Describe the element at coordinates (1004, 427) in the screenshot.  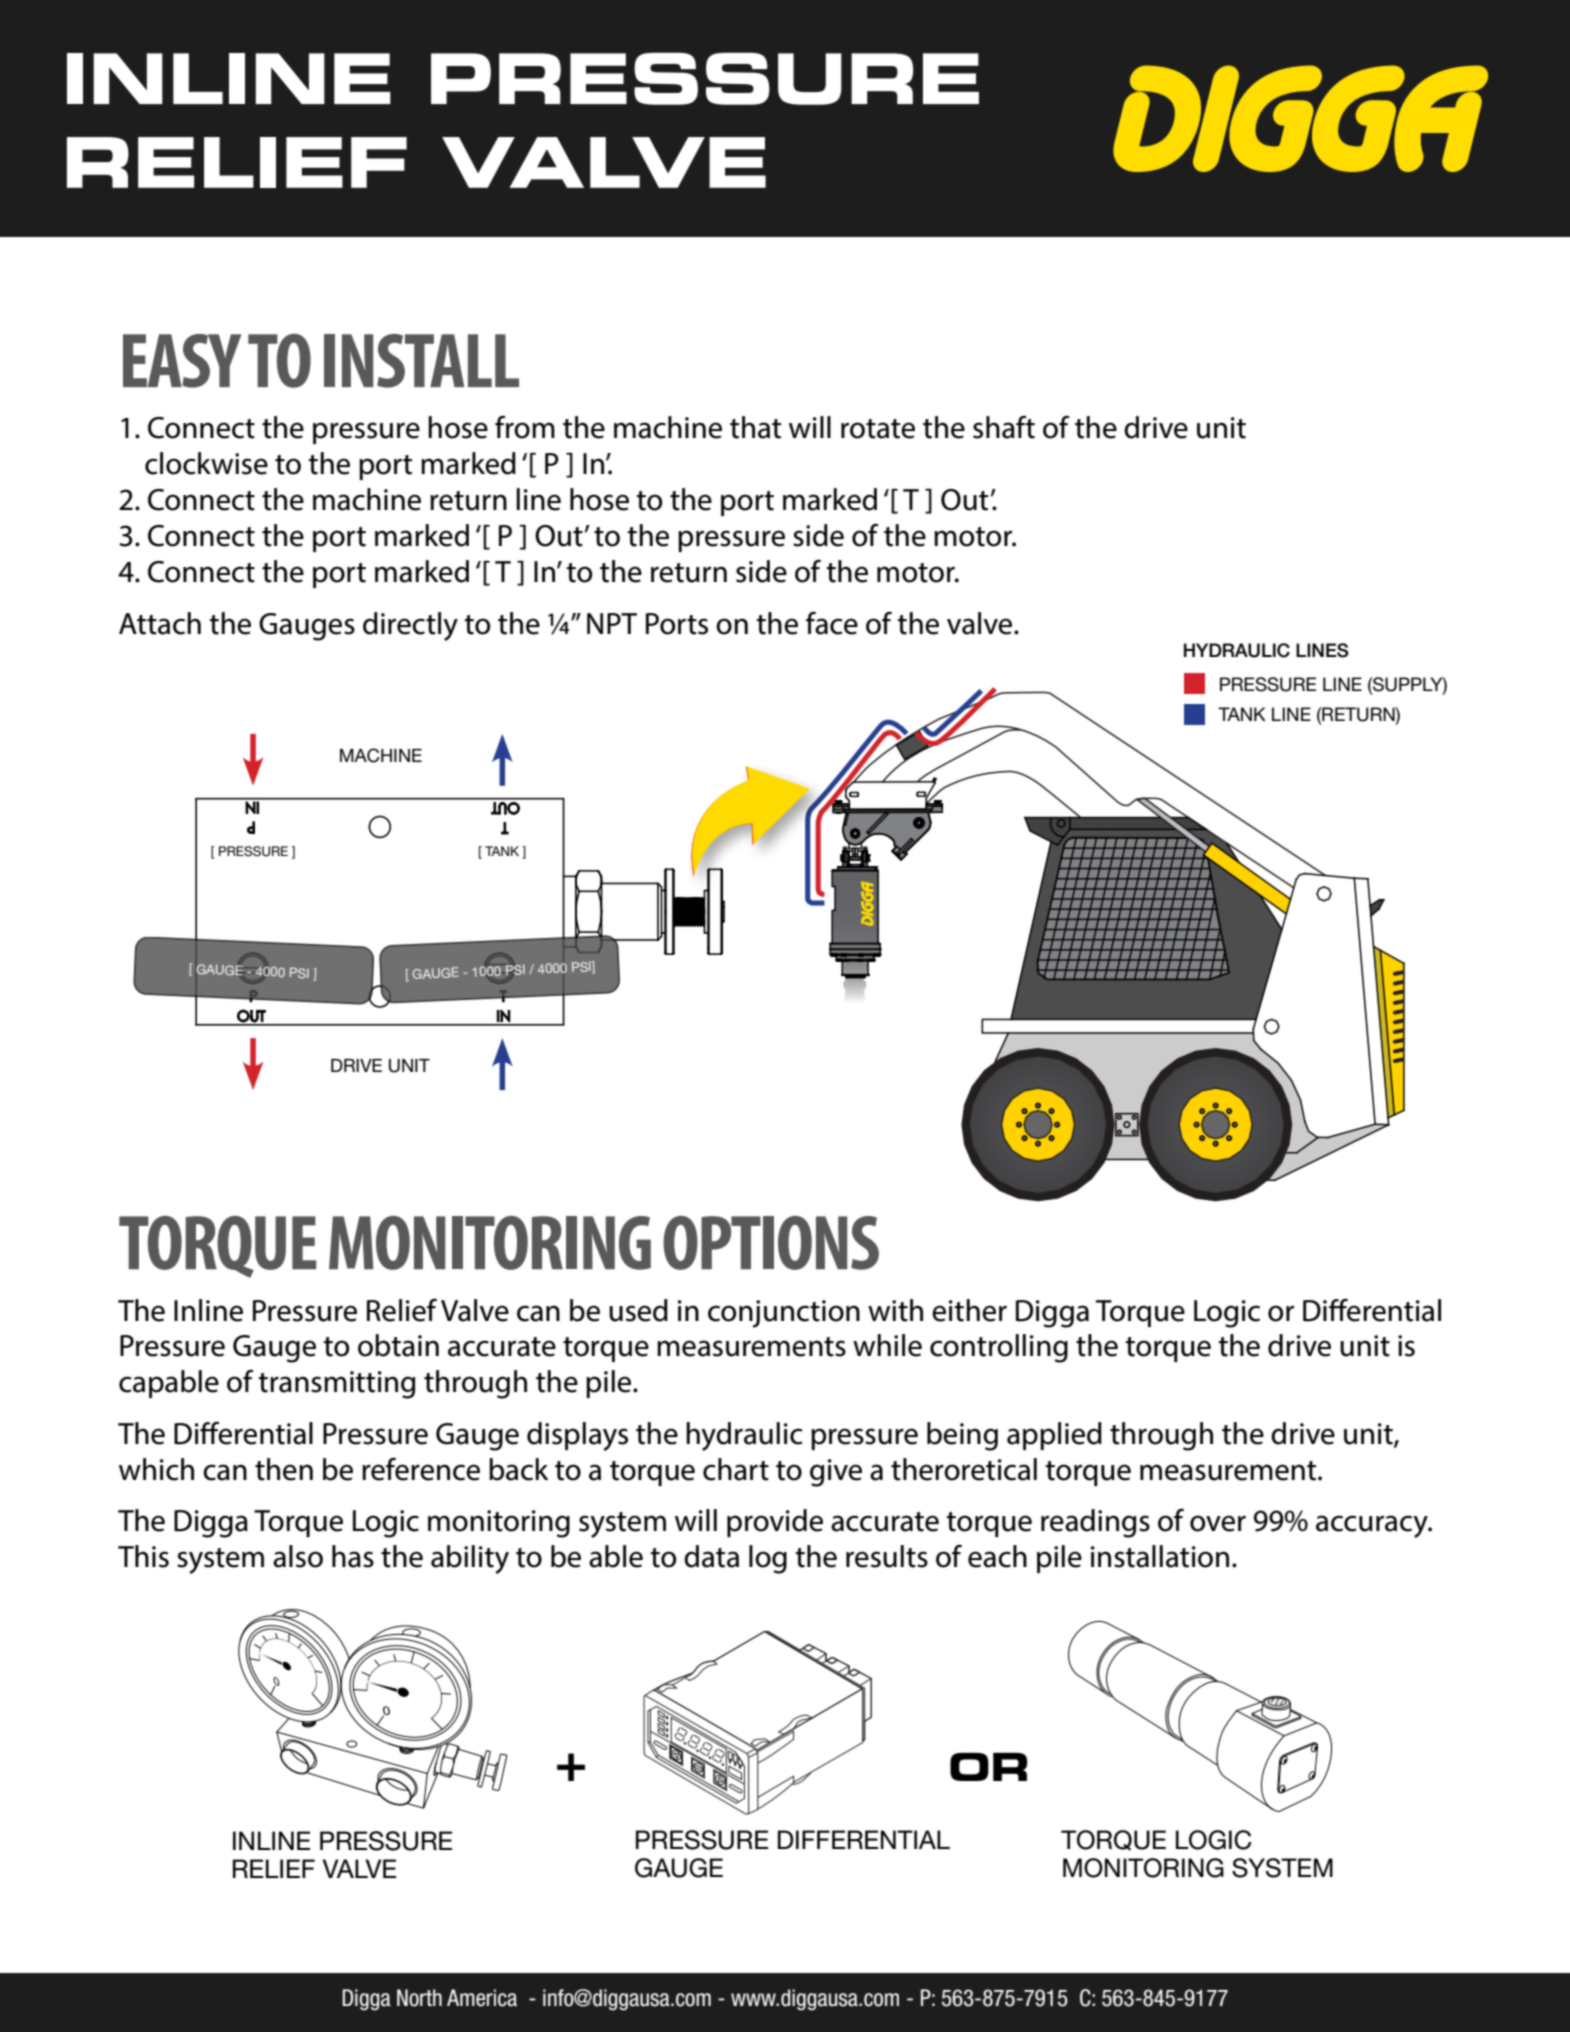
I see `shaft` at that location.
